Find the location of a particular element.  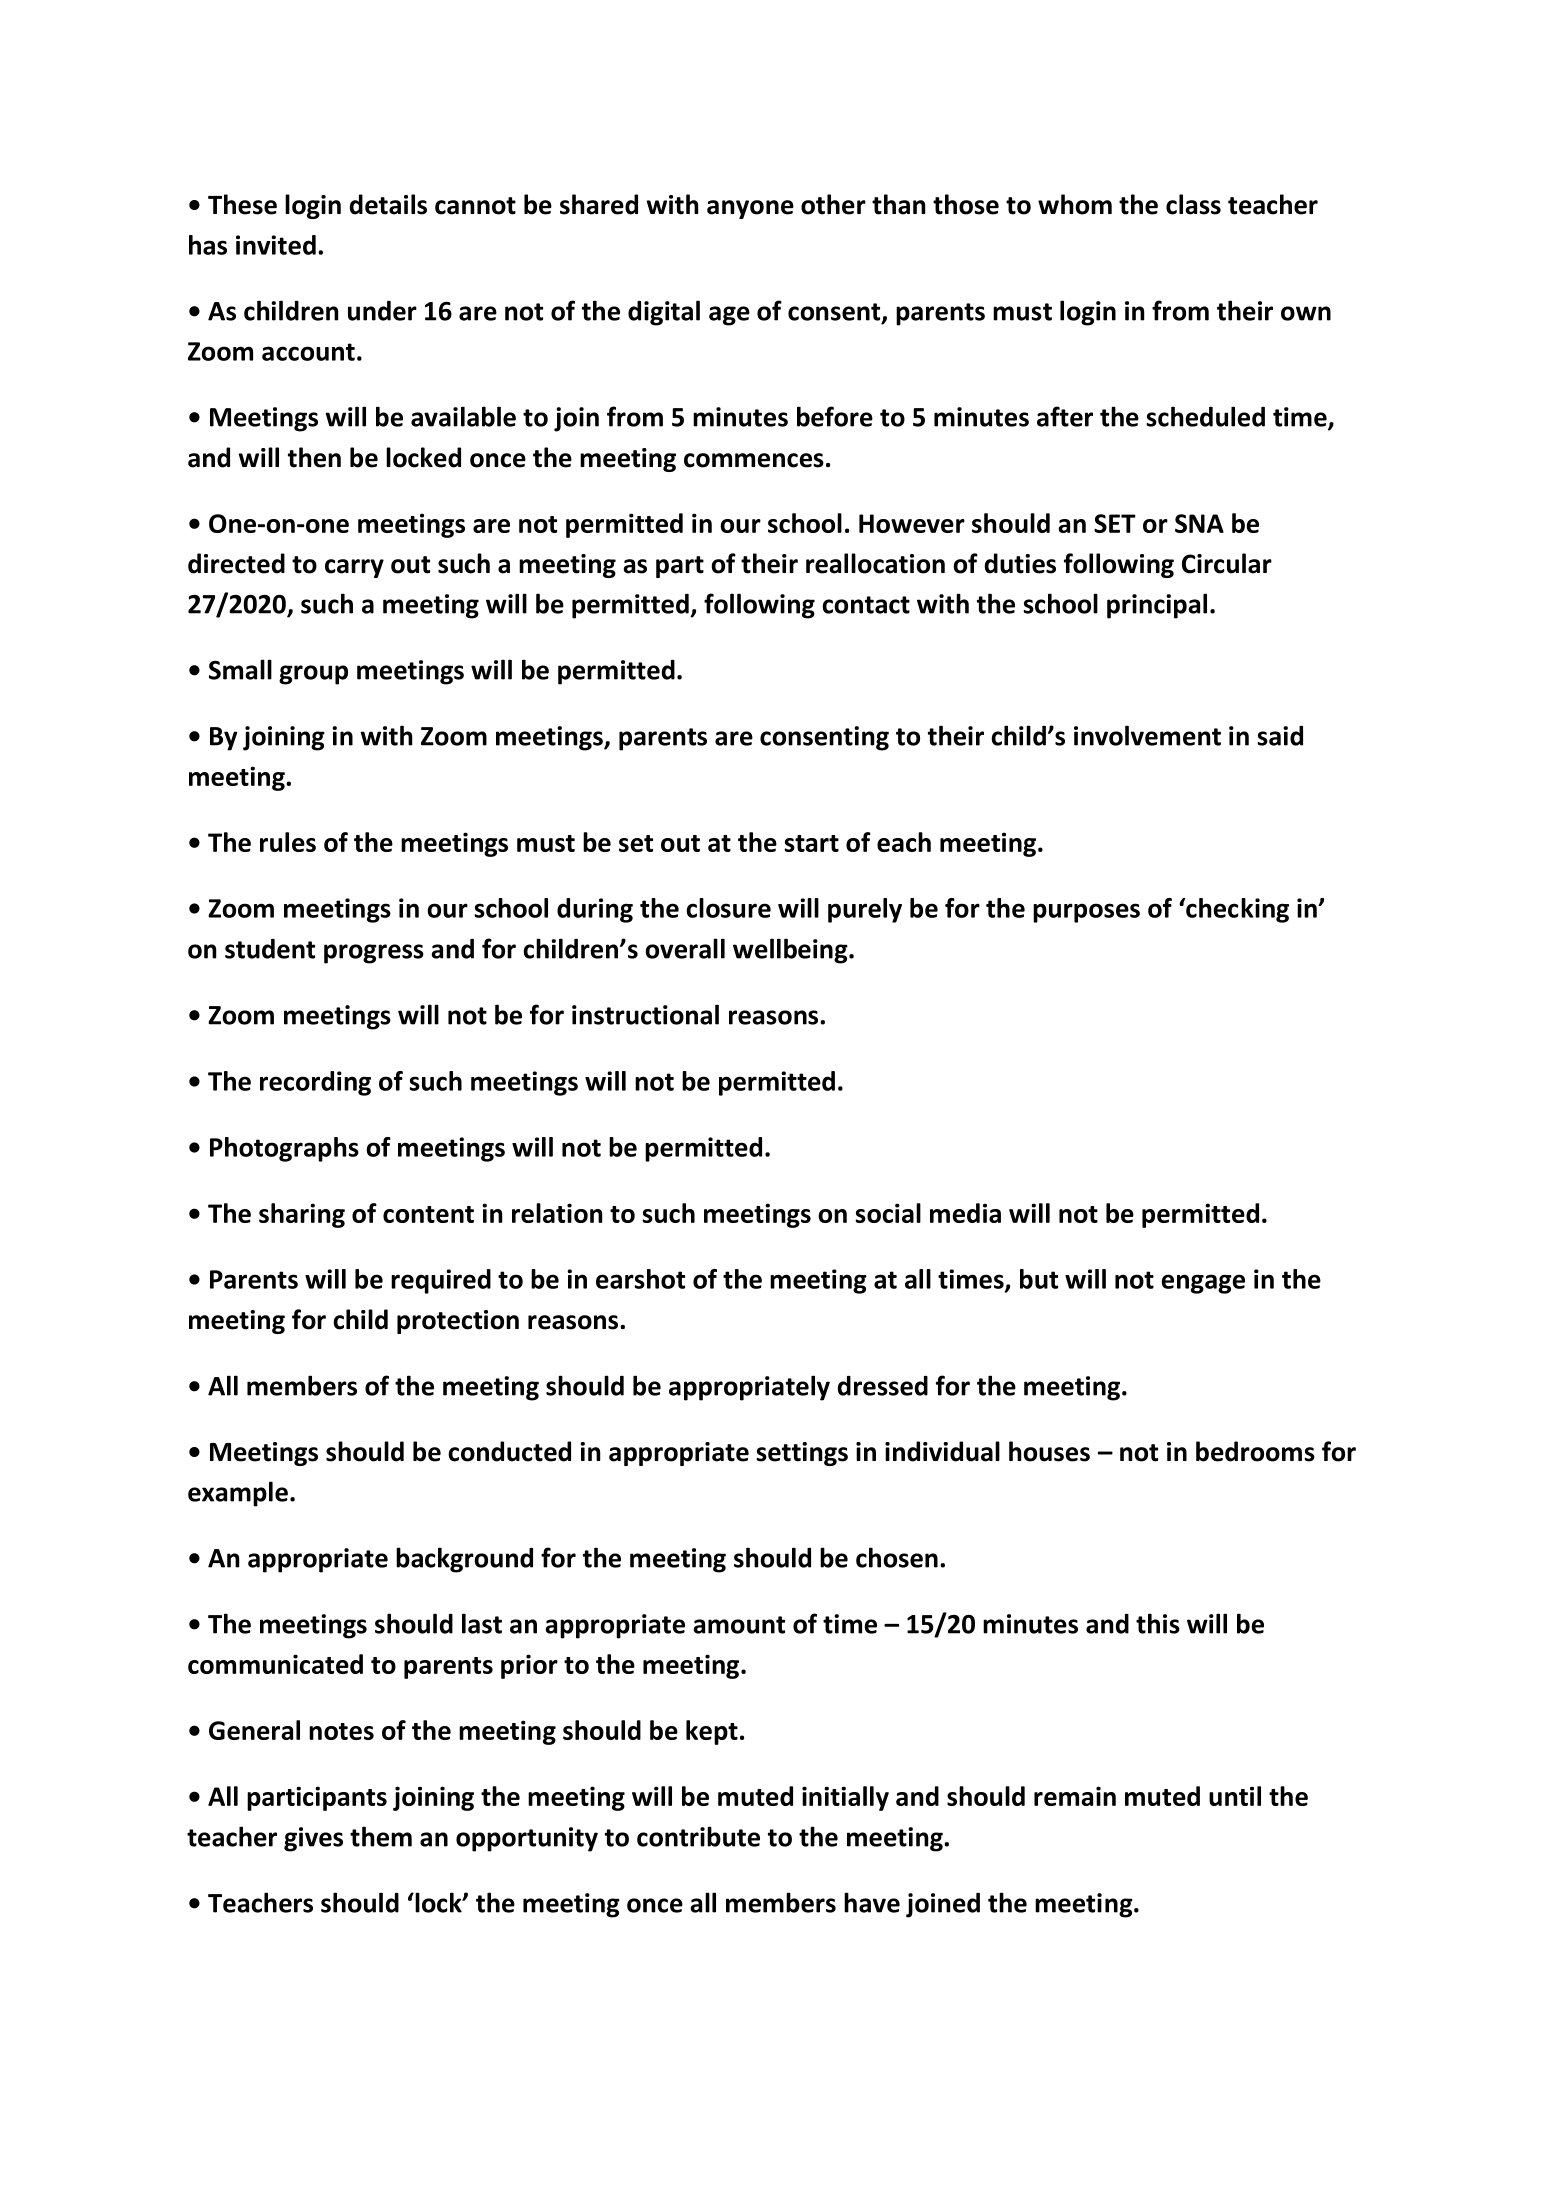

until is located at coordinates (1235, 1796).
